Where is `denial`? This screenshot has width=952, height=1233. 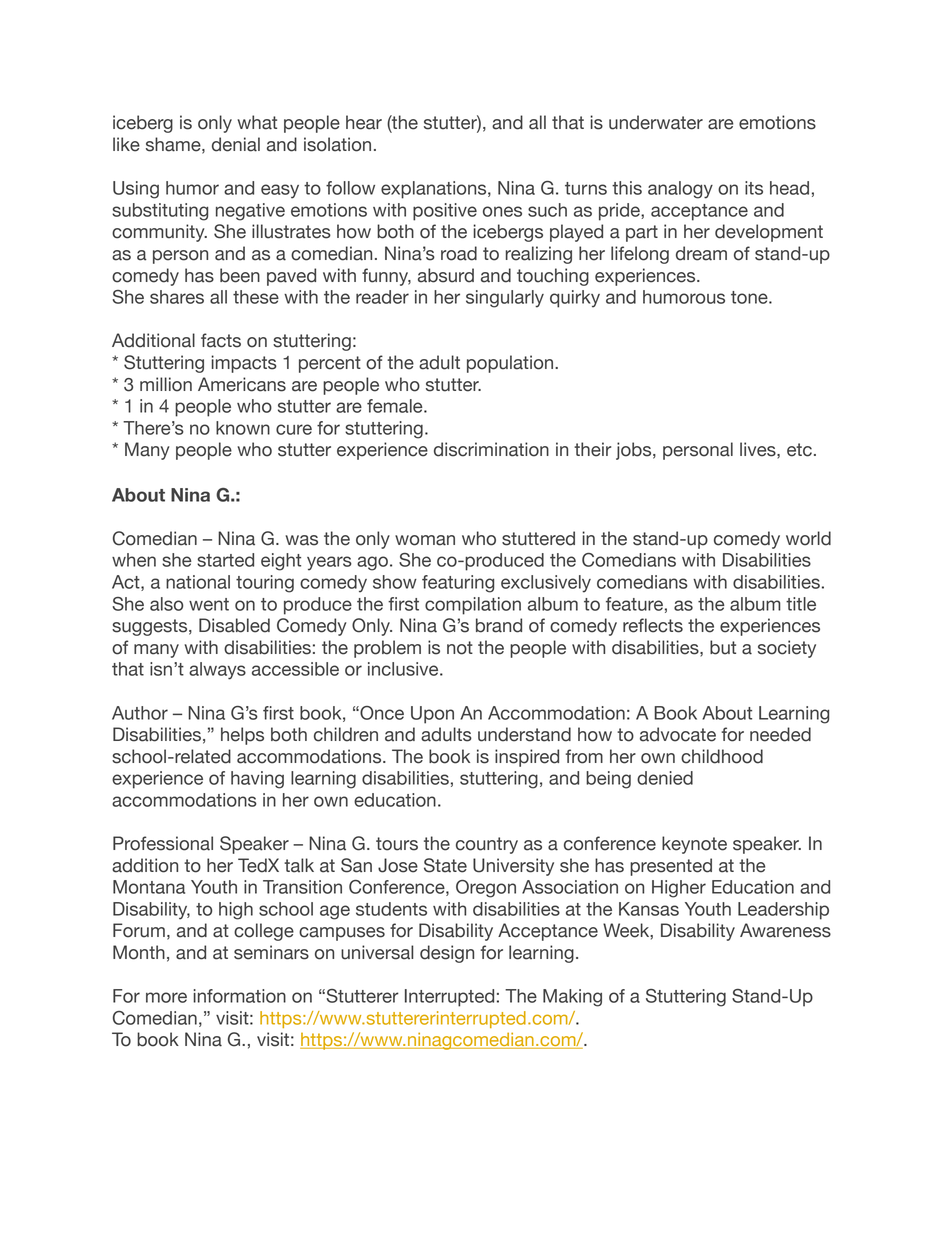
denial is located at coordinates (236, 144).
